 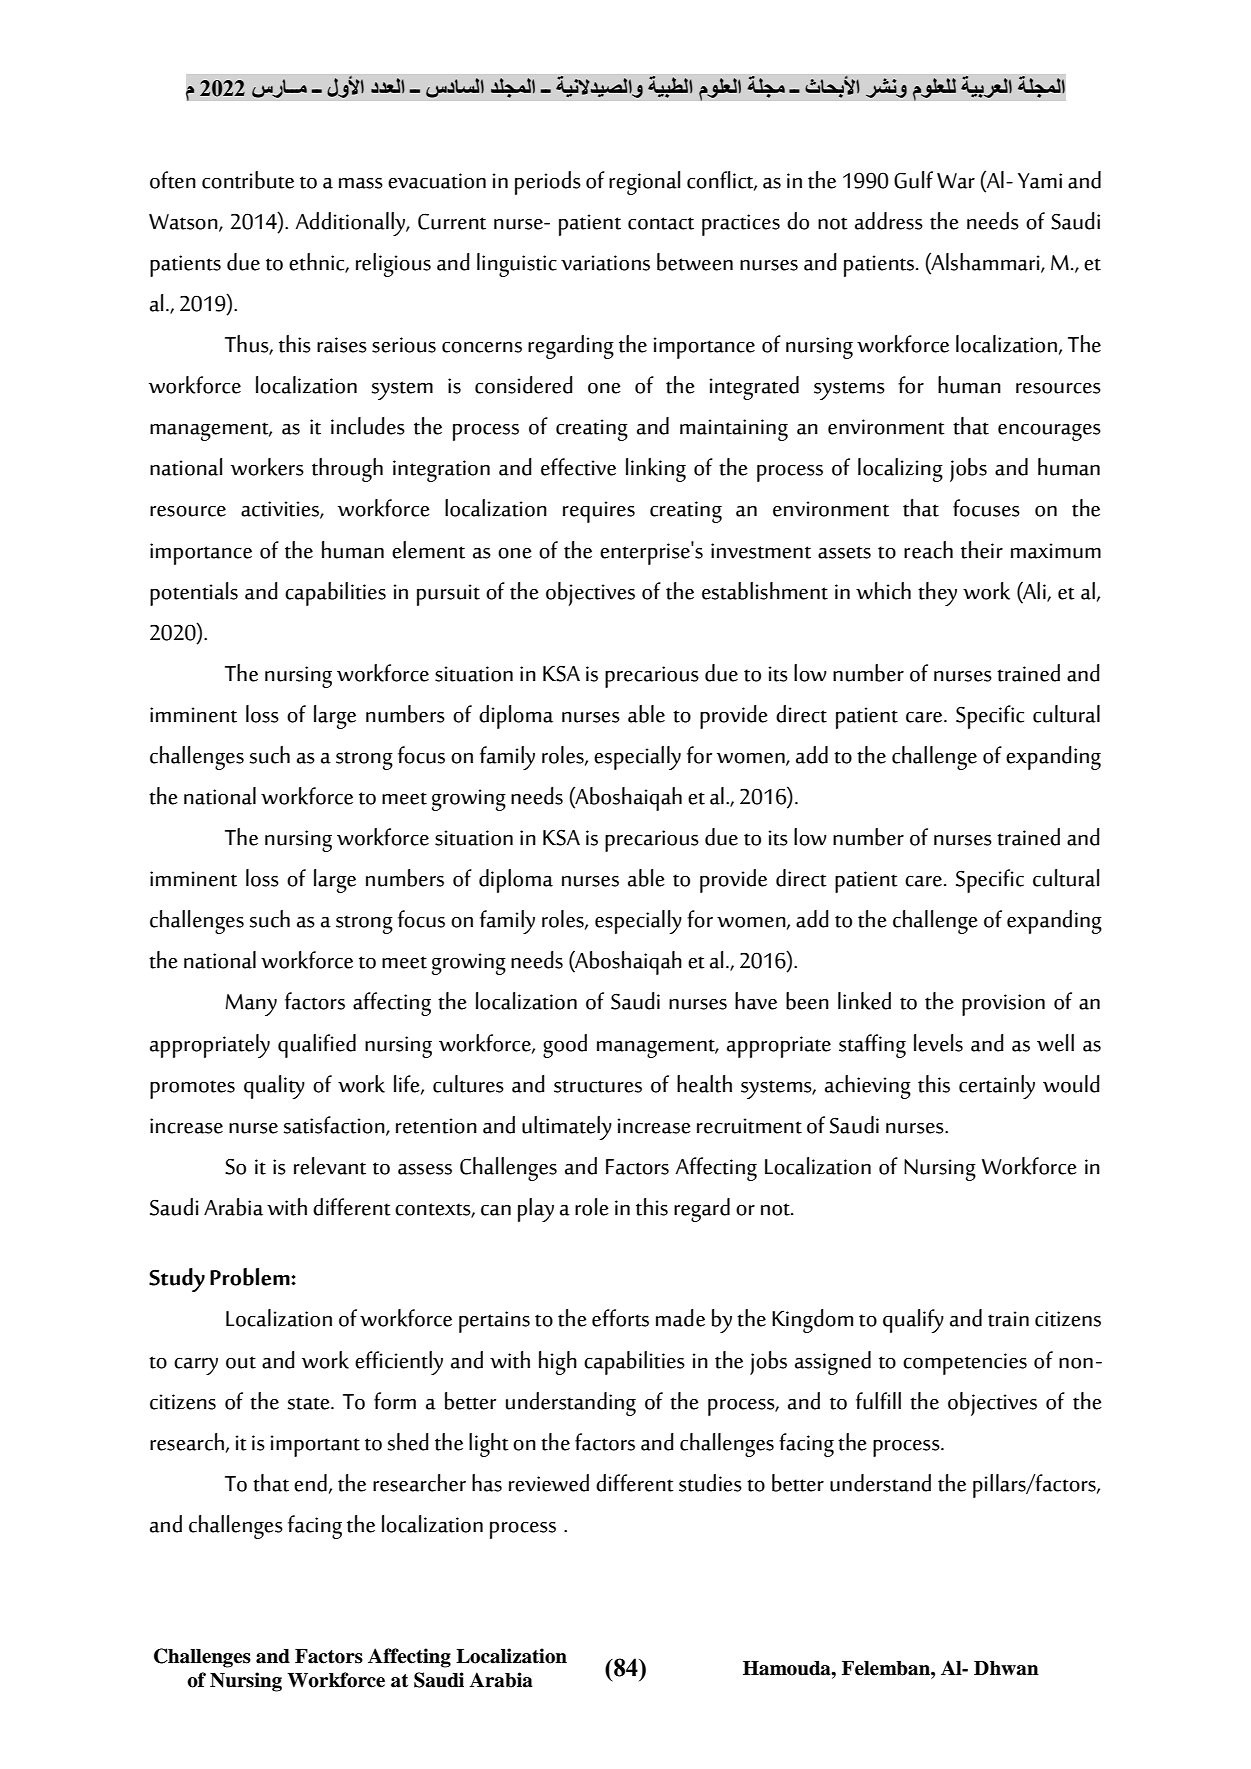 I want to click on War, so click(x=956, y=181).
